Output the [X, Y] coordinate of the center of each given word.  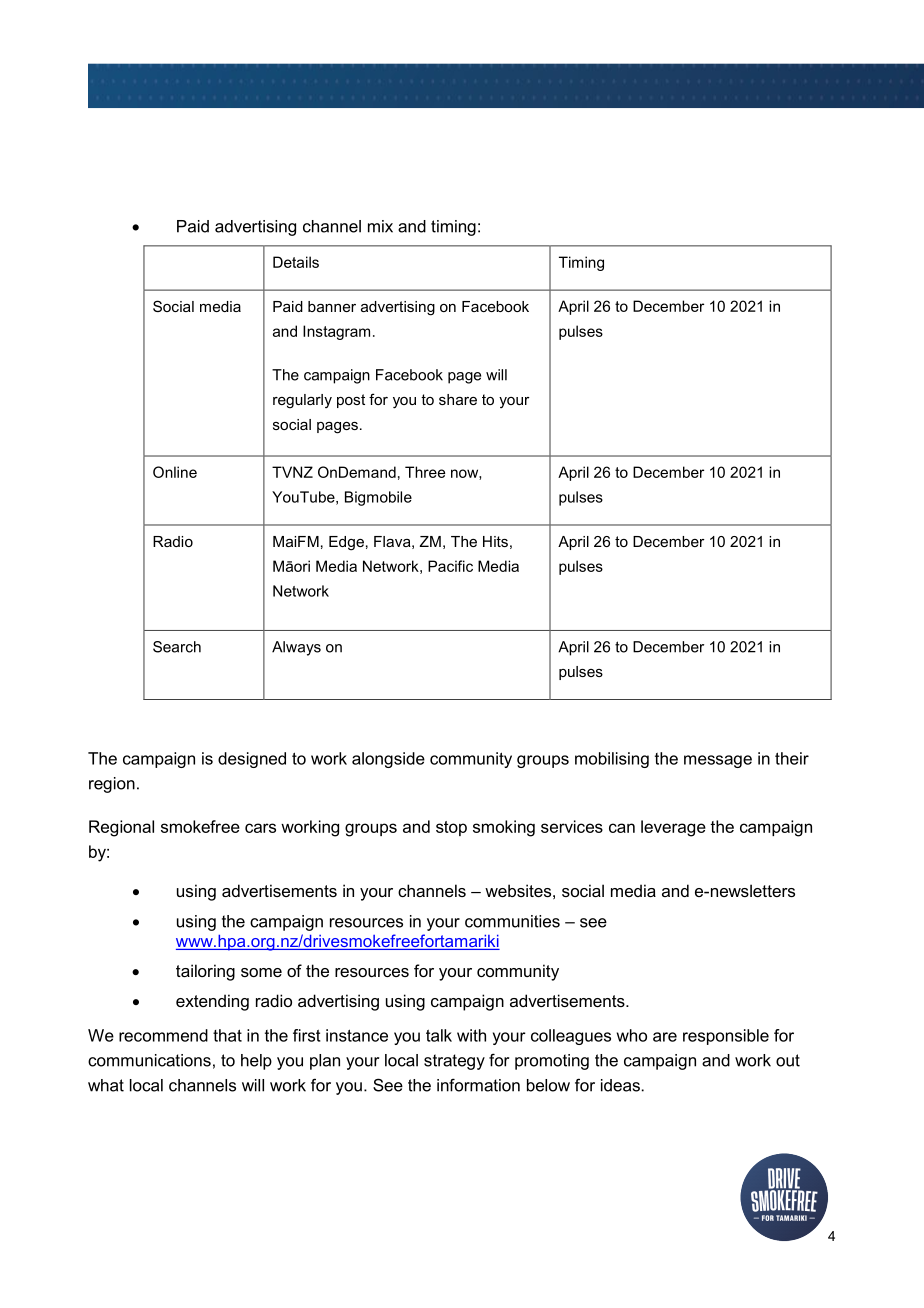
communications [149, 1060]
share [458, 399]
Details [296, 262]
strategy [454, 1062]
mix [380, 226]
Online [175, 472]
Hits [495, 541]
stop [451, 828]
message [718, 761]
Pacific [450, 566]
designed [252, 760]
